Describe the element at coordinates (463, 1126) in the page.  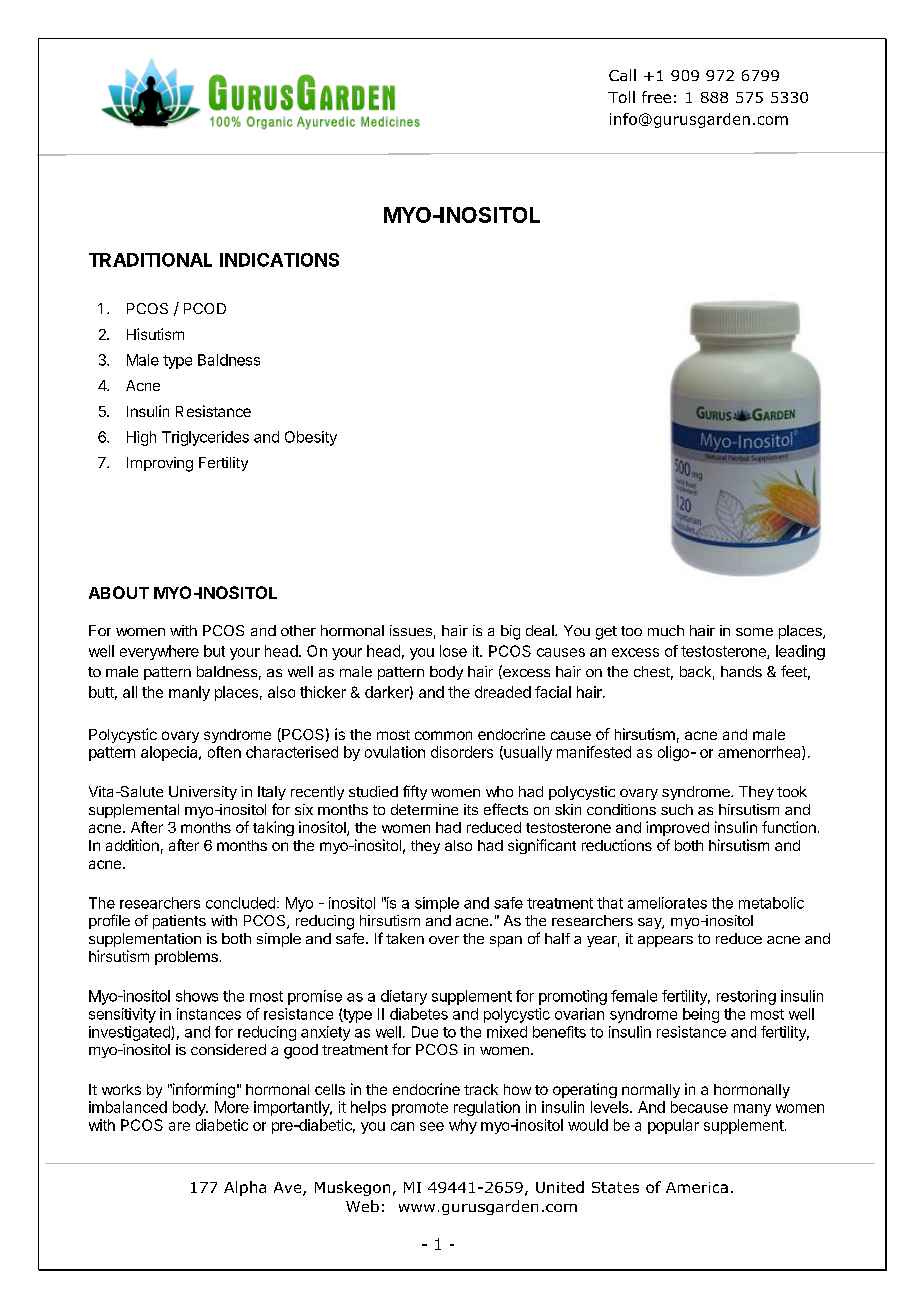
I see `why` at that location.
